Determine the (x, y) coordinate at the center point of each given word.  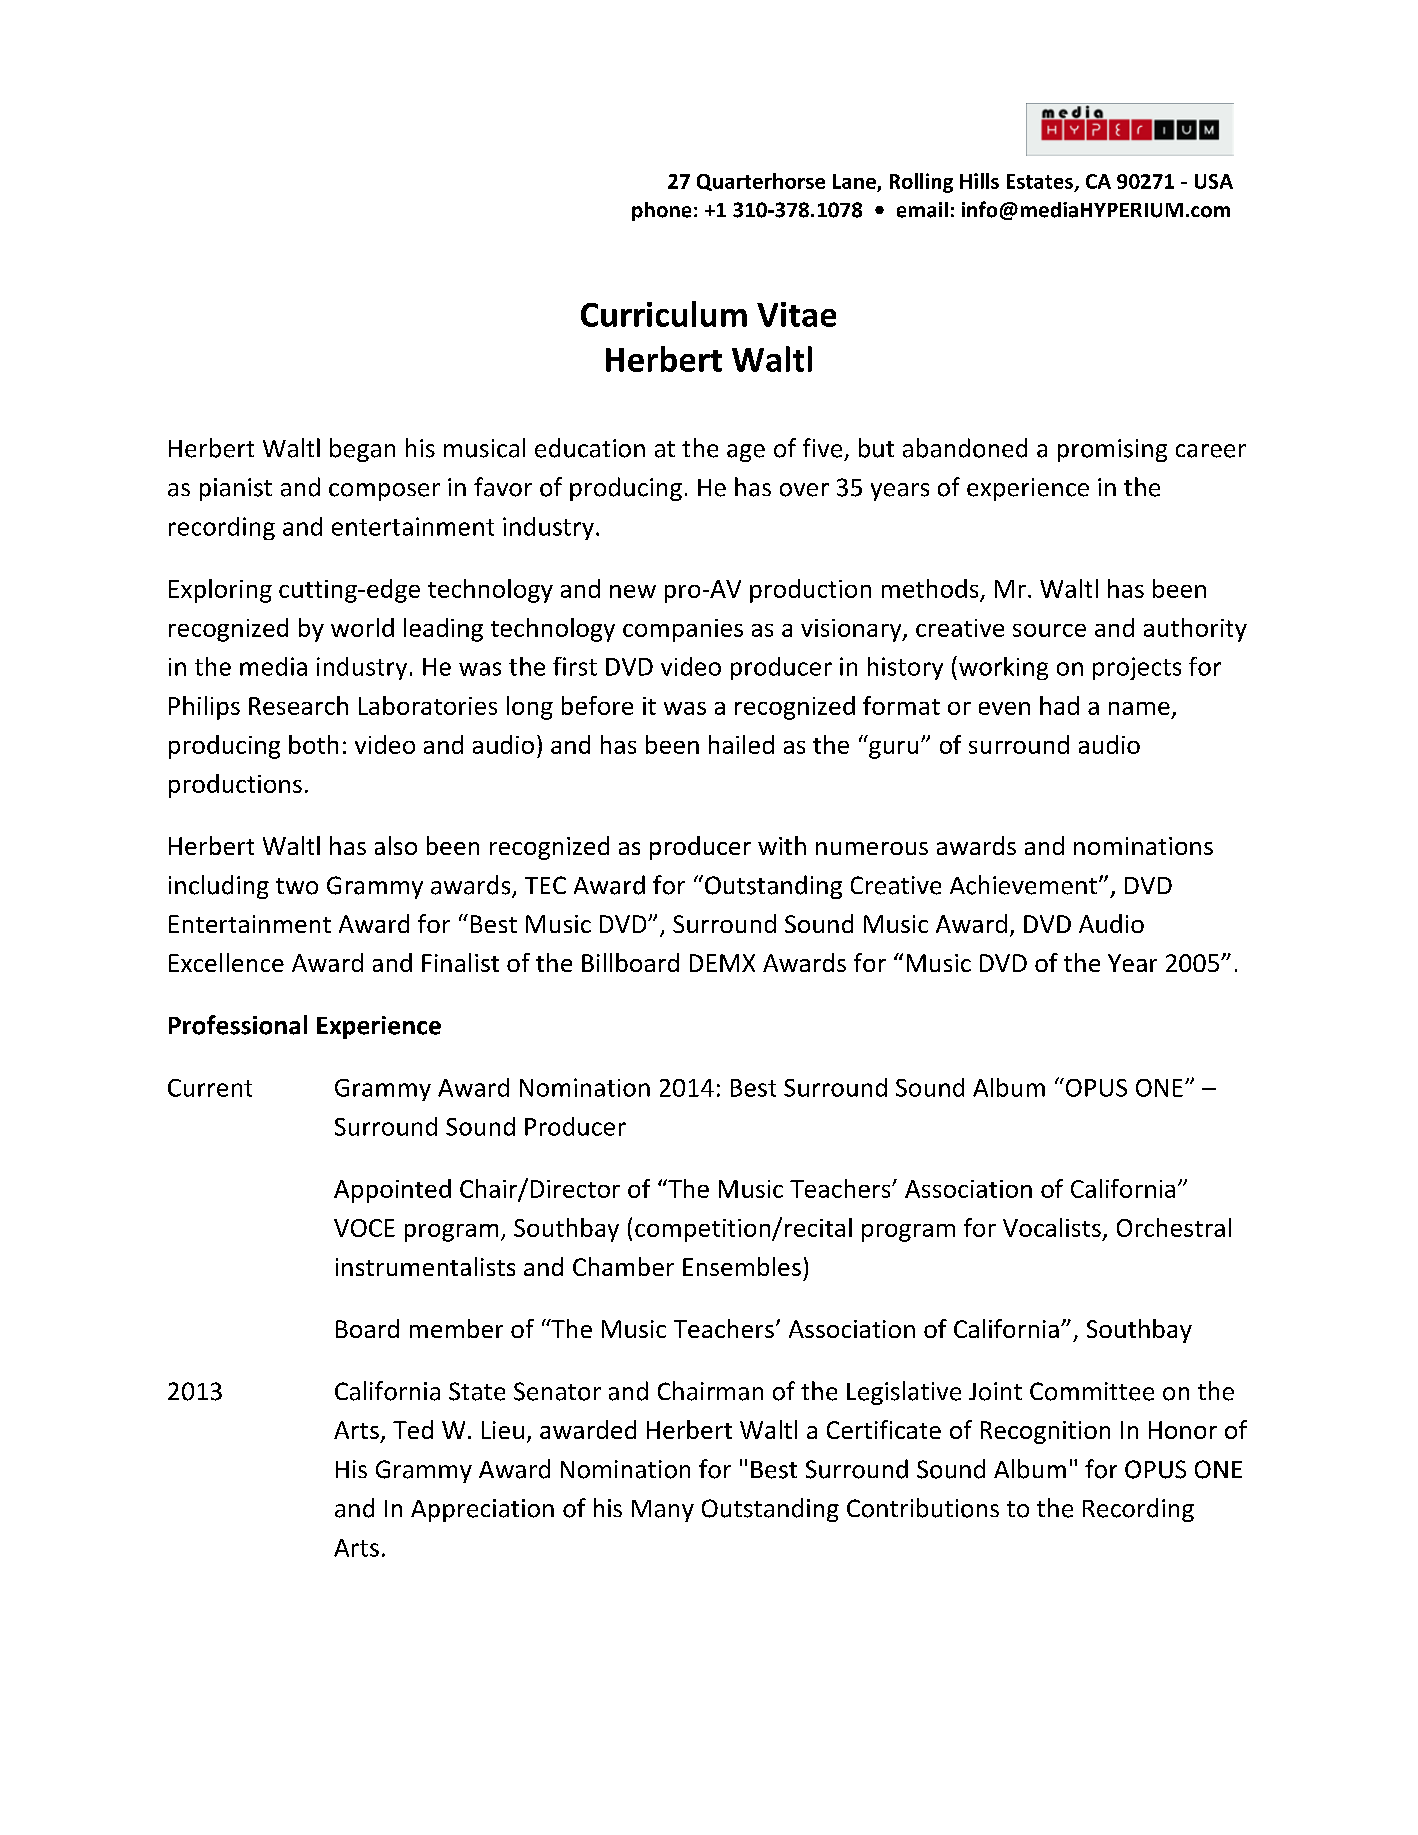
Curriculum (664, 314)
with (782, 845)
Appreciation (482, 1510)
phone (661, 211)
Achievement (1023, 885)
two (297, 886)
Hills (979, 181)
